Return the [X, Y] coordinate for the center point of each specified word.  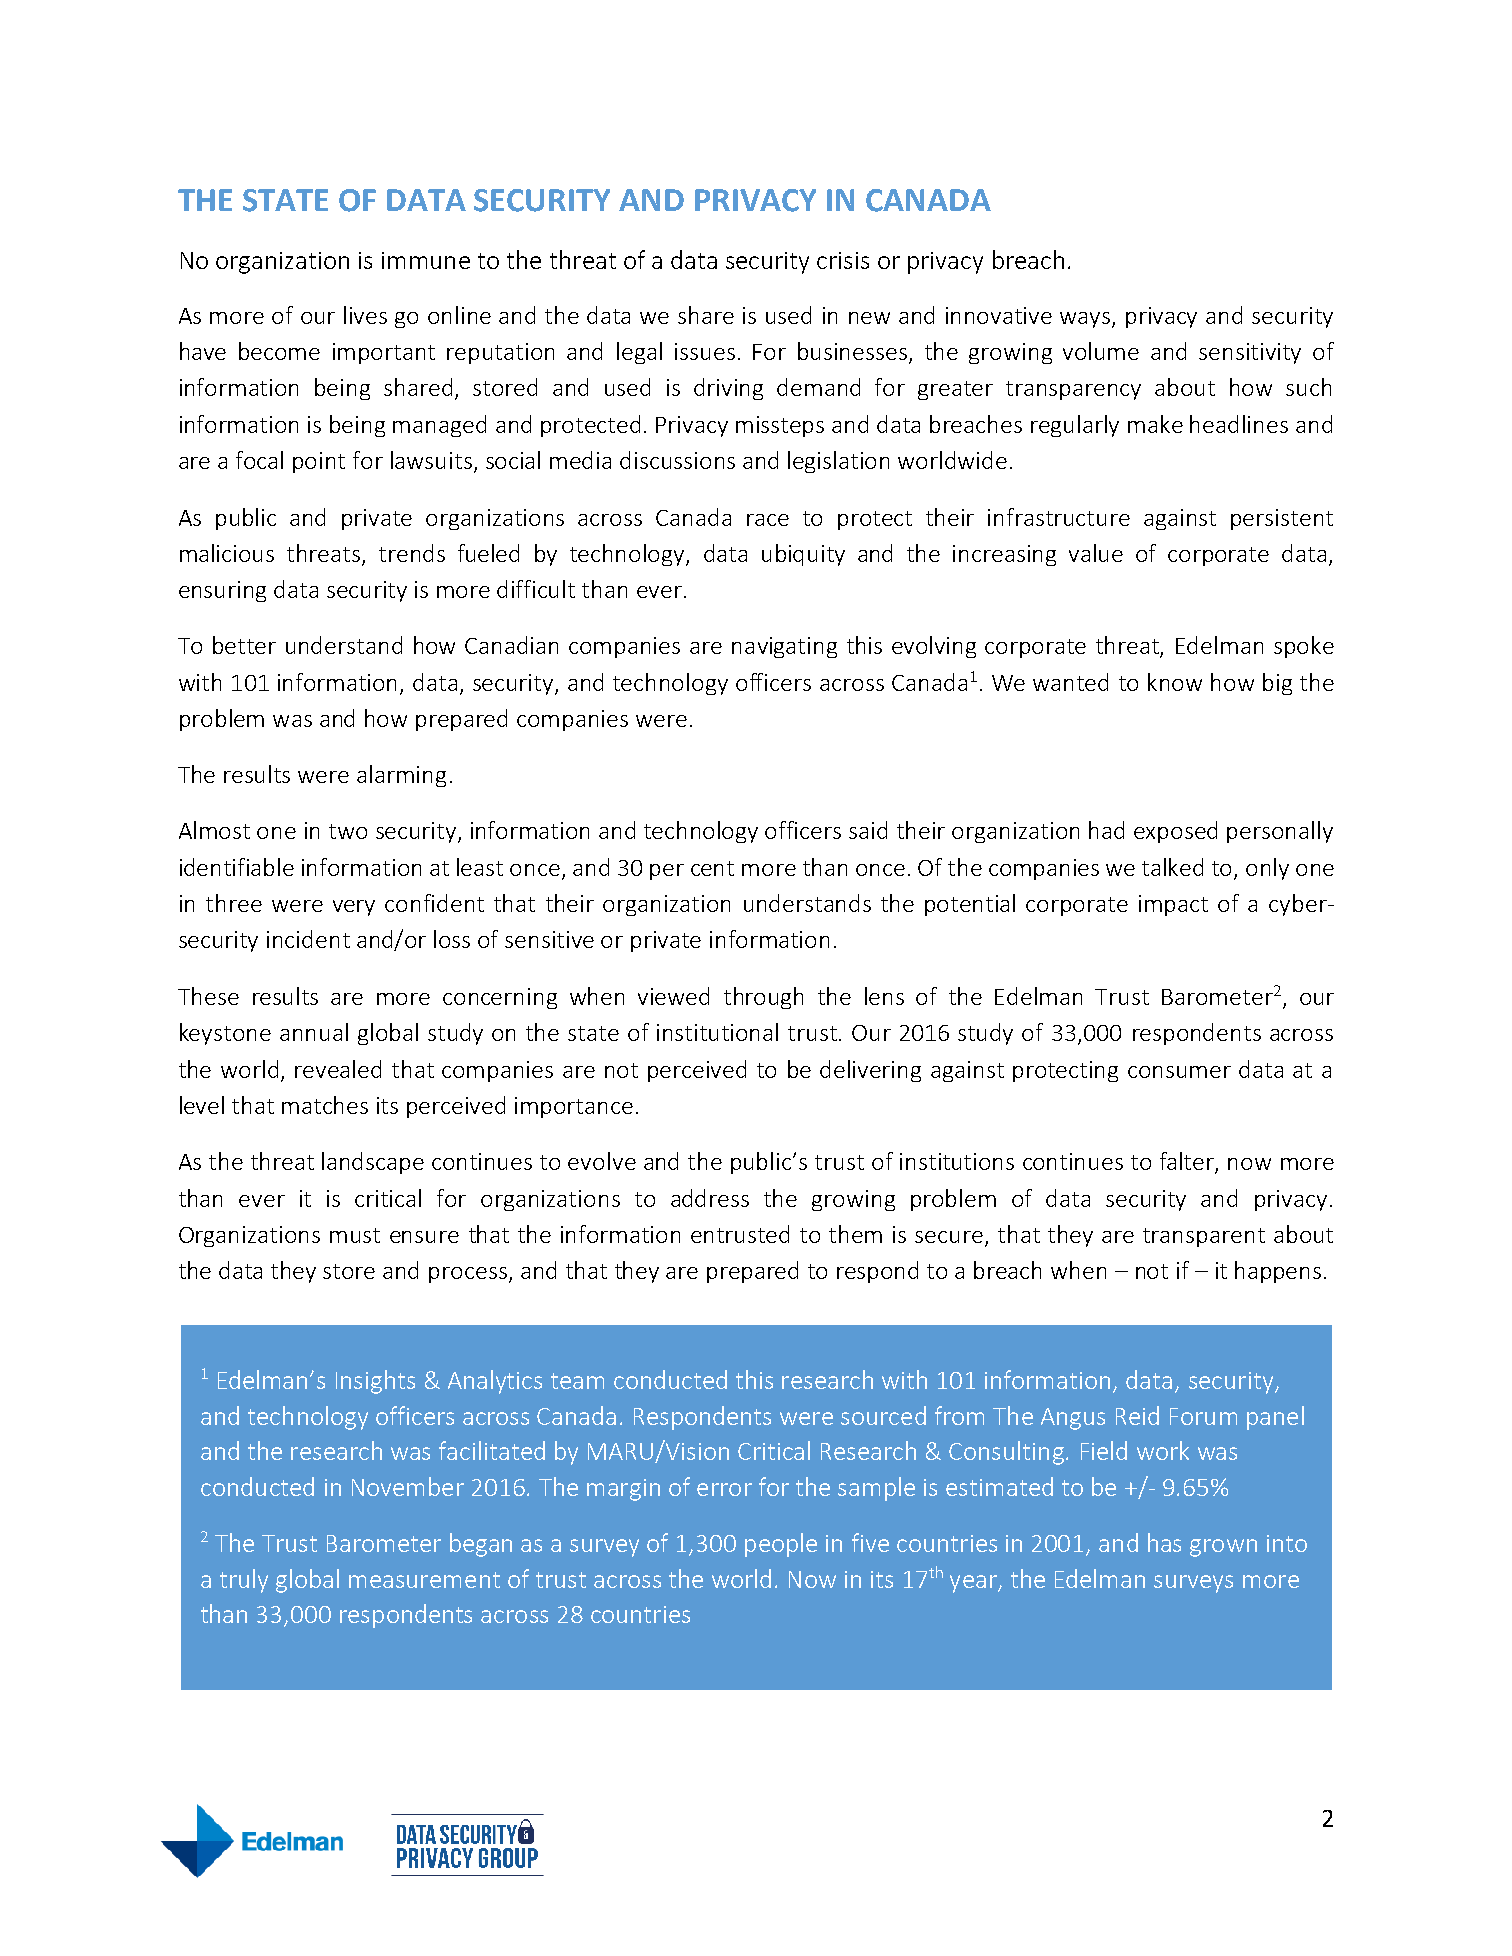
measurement [424, 1580]
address [710, 1198]
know [1175, 682]
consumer [1179, 1072]
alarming [401, 776]
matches [325, 1105]
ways [1086, 320]
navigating [784, 647]
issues [705, 351]
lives [365, 315]
